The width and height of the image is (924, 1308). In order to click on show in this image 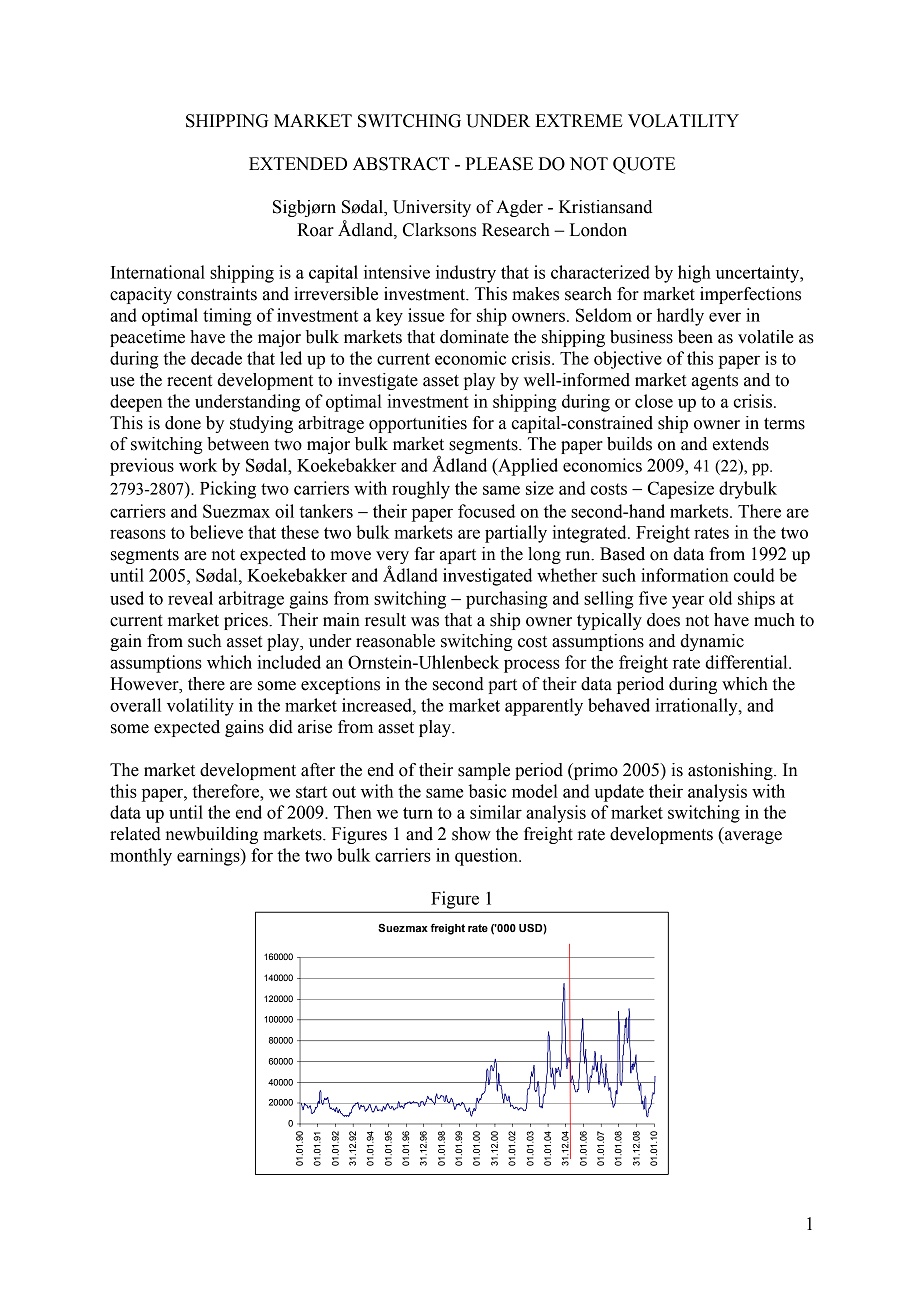, I will do `click(471, 834)`.
